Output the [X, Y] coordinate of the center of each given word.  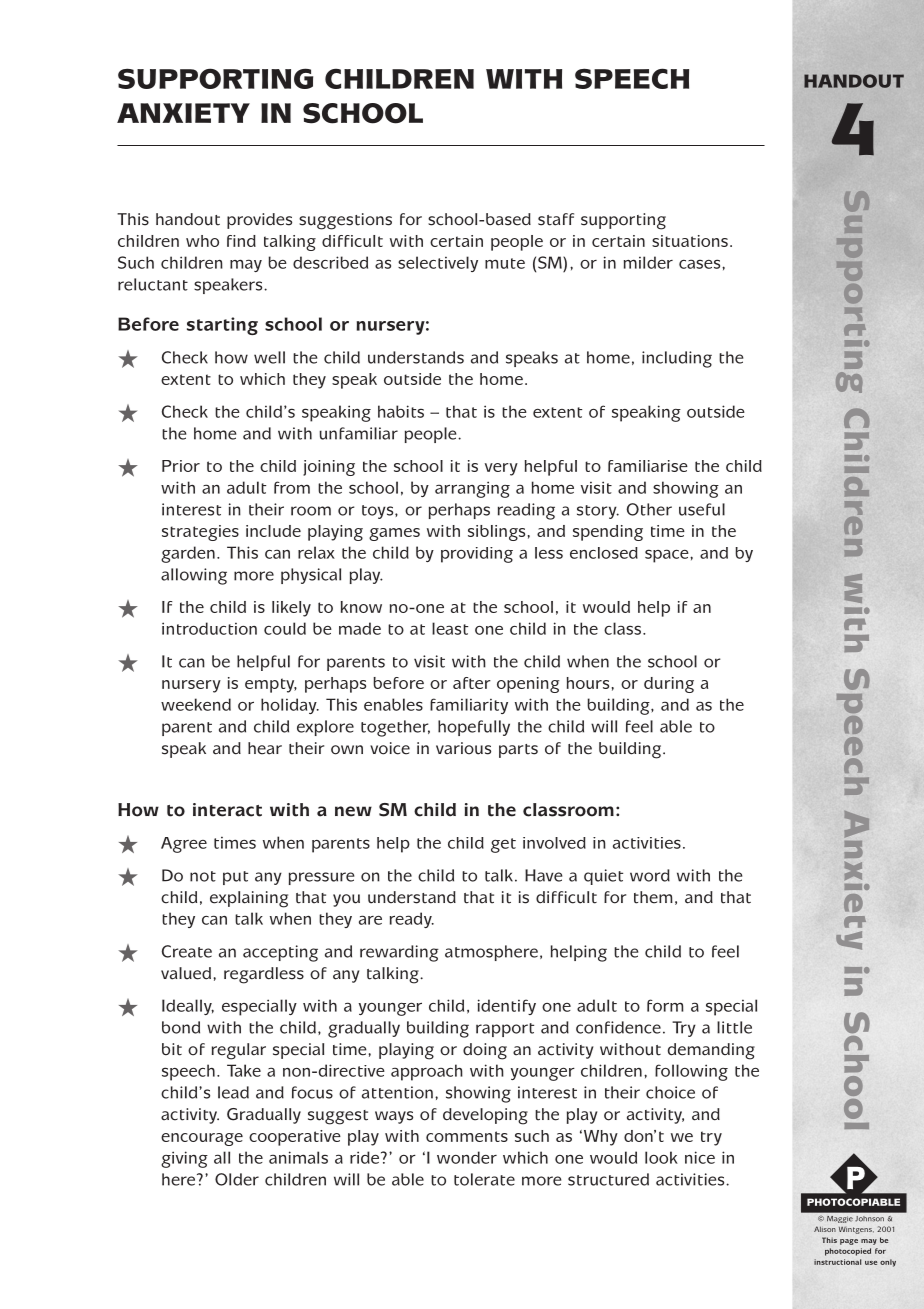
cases [701, 264]
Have [543, 875]
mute [505, 263]
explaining [249, 899]
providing [477, 555]
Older [237, 1179]
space [668, 556]
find [241, 241]
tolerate [484, 1179]
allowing [194, 576]
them [653, 897]
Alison [825, 1229]
